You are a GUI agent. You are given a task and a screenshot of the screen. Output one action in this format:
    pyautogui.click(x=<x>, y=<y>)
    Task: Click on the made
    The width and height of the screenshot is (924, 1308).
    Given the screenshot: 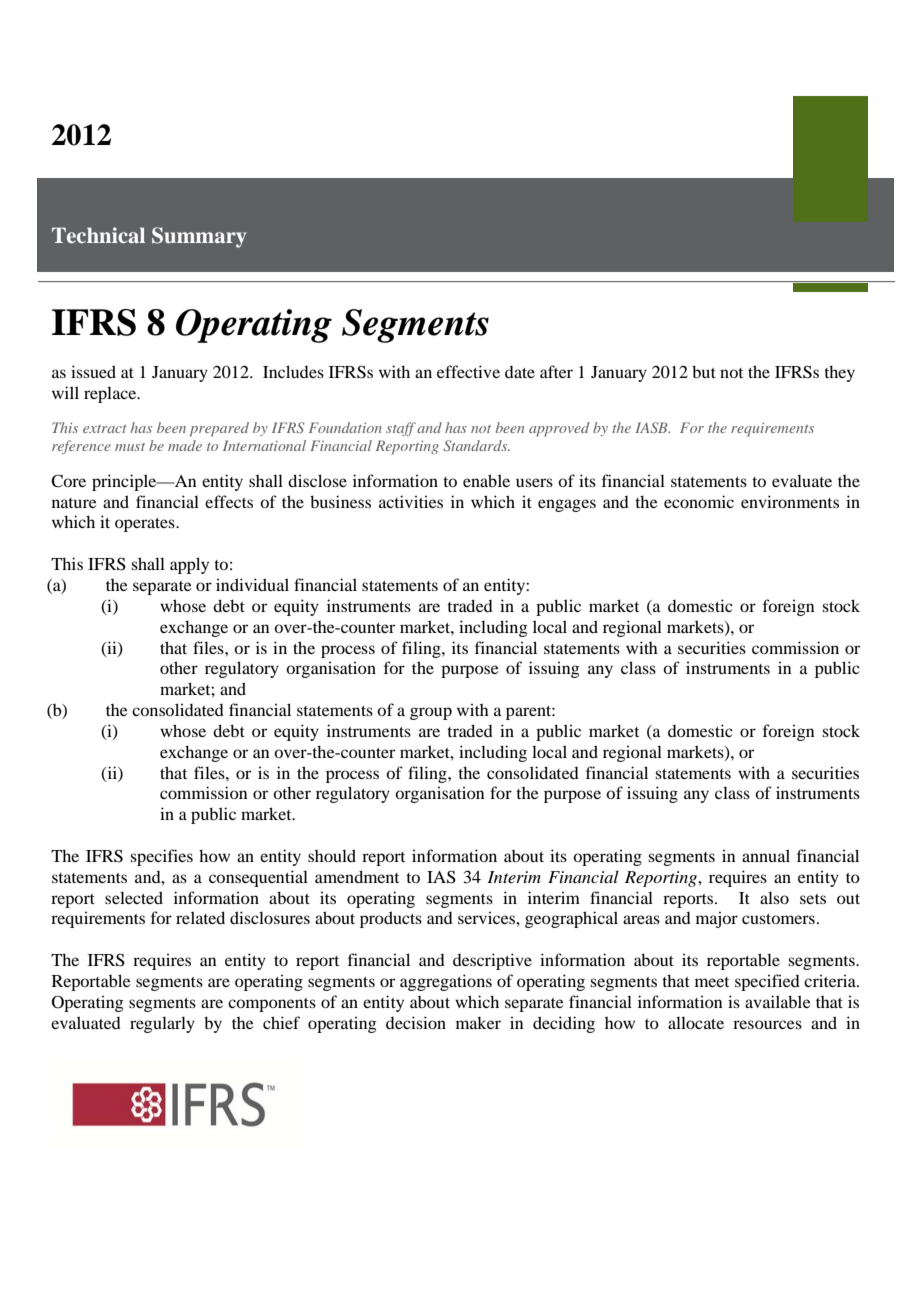 What is the action you would take?
    pyautogui.click(x=185, y=445)
